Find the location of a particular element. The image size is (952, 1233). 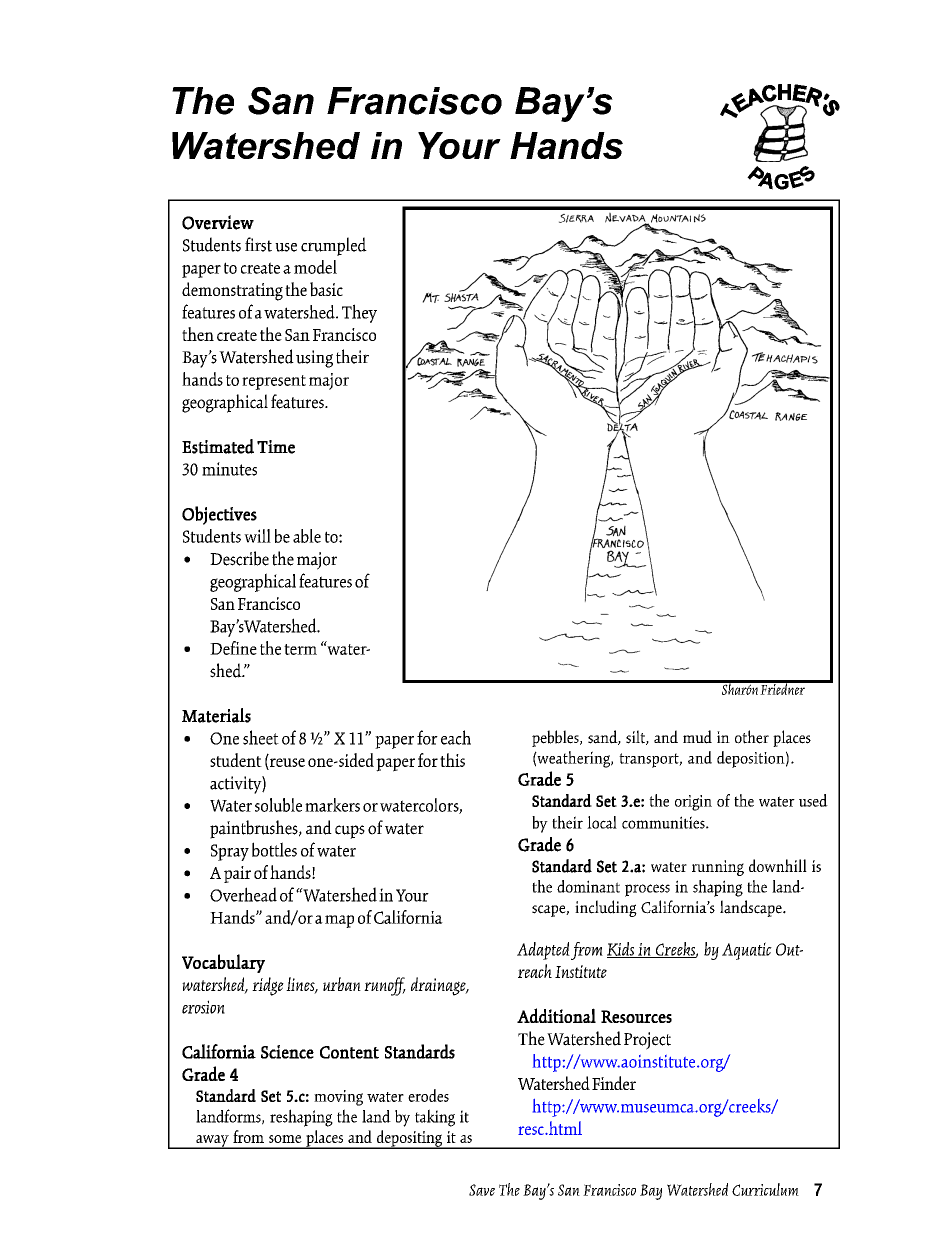

bottles is located at coordinates (274, 849).
